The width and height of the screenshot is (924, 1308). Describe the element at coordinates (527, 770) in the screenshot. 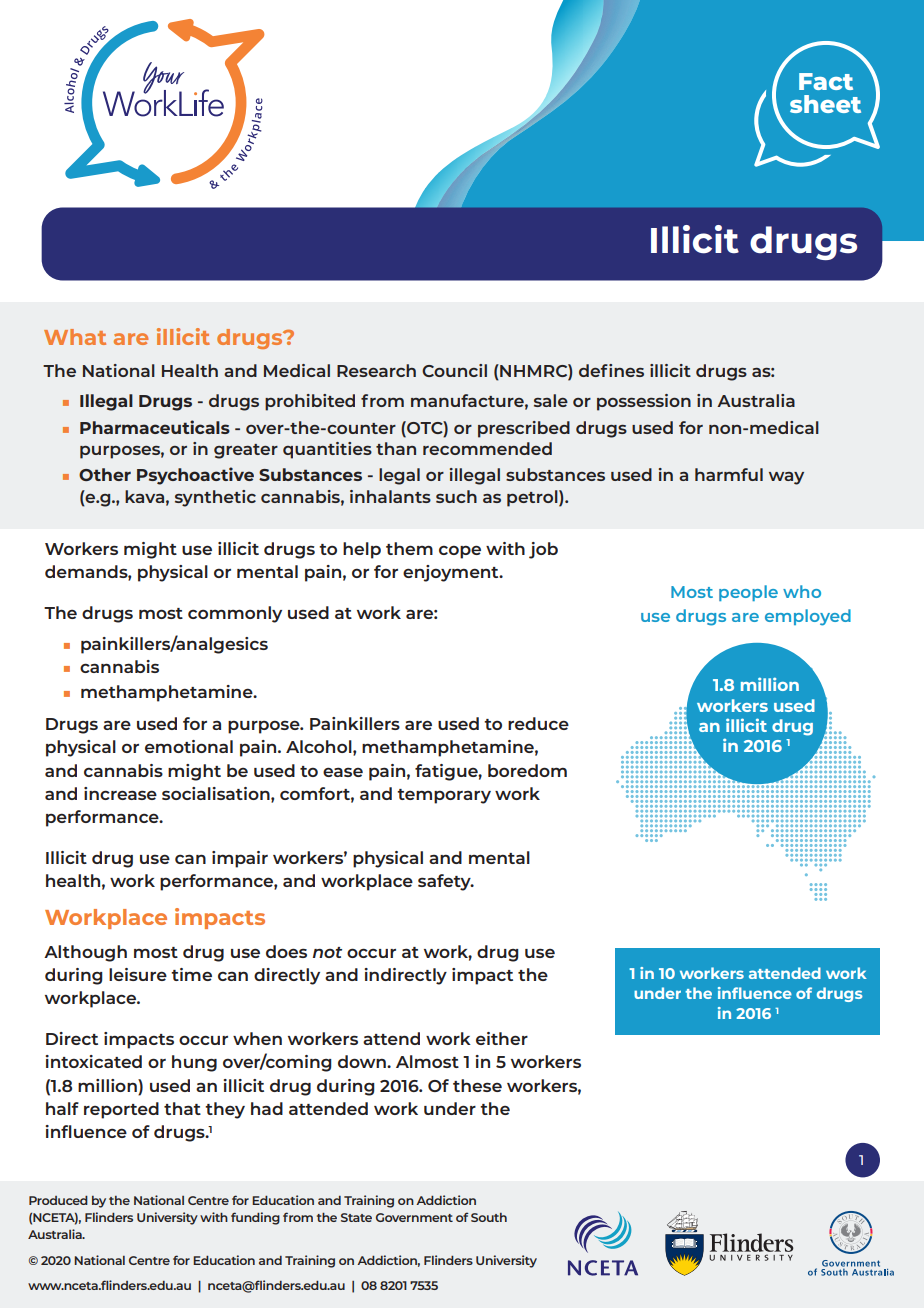

I see `boredom` at that location.
